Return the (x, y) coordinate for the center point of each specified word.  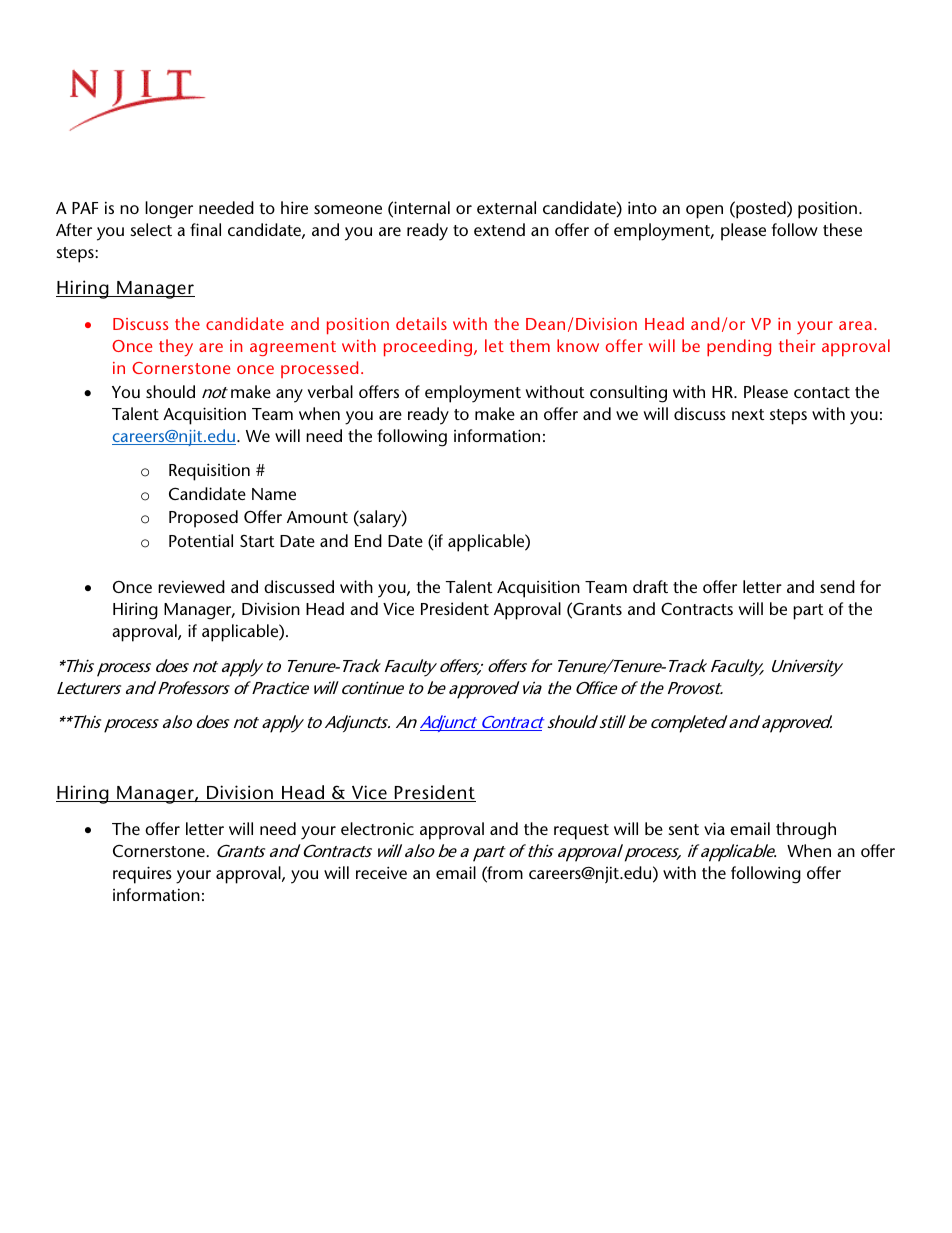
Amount (317, 517)
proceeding (429, 348)
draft (650, 586)
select (151, 229)
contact (822, 392)
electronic (377, 828)
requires (142, 875)
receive (381, 872)
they (176, 347)
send (837, 586)
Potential (201, 540)
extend (499, 229)
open (704, 212)
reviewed (191, 586)
